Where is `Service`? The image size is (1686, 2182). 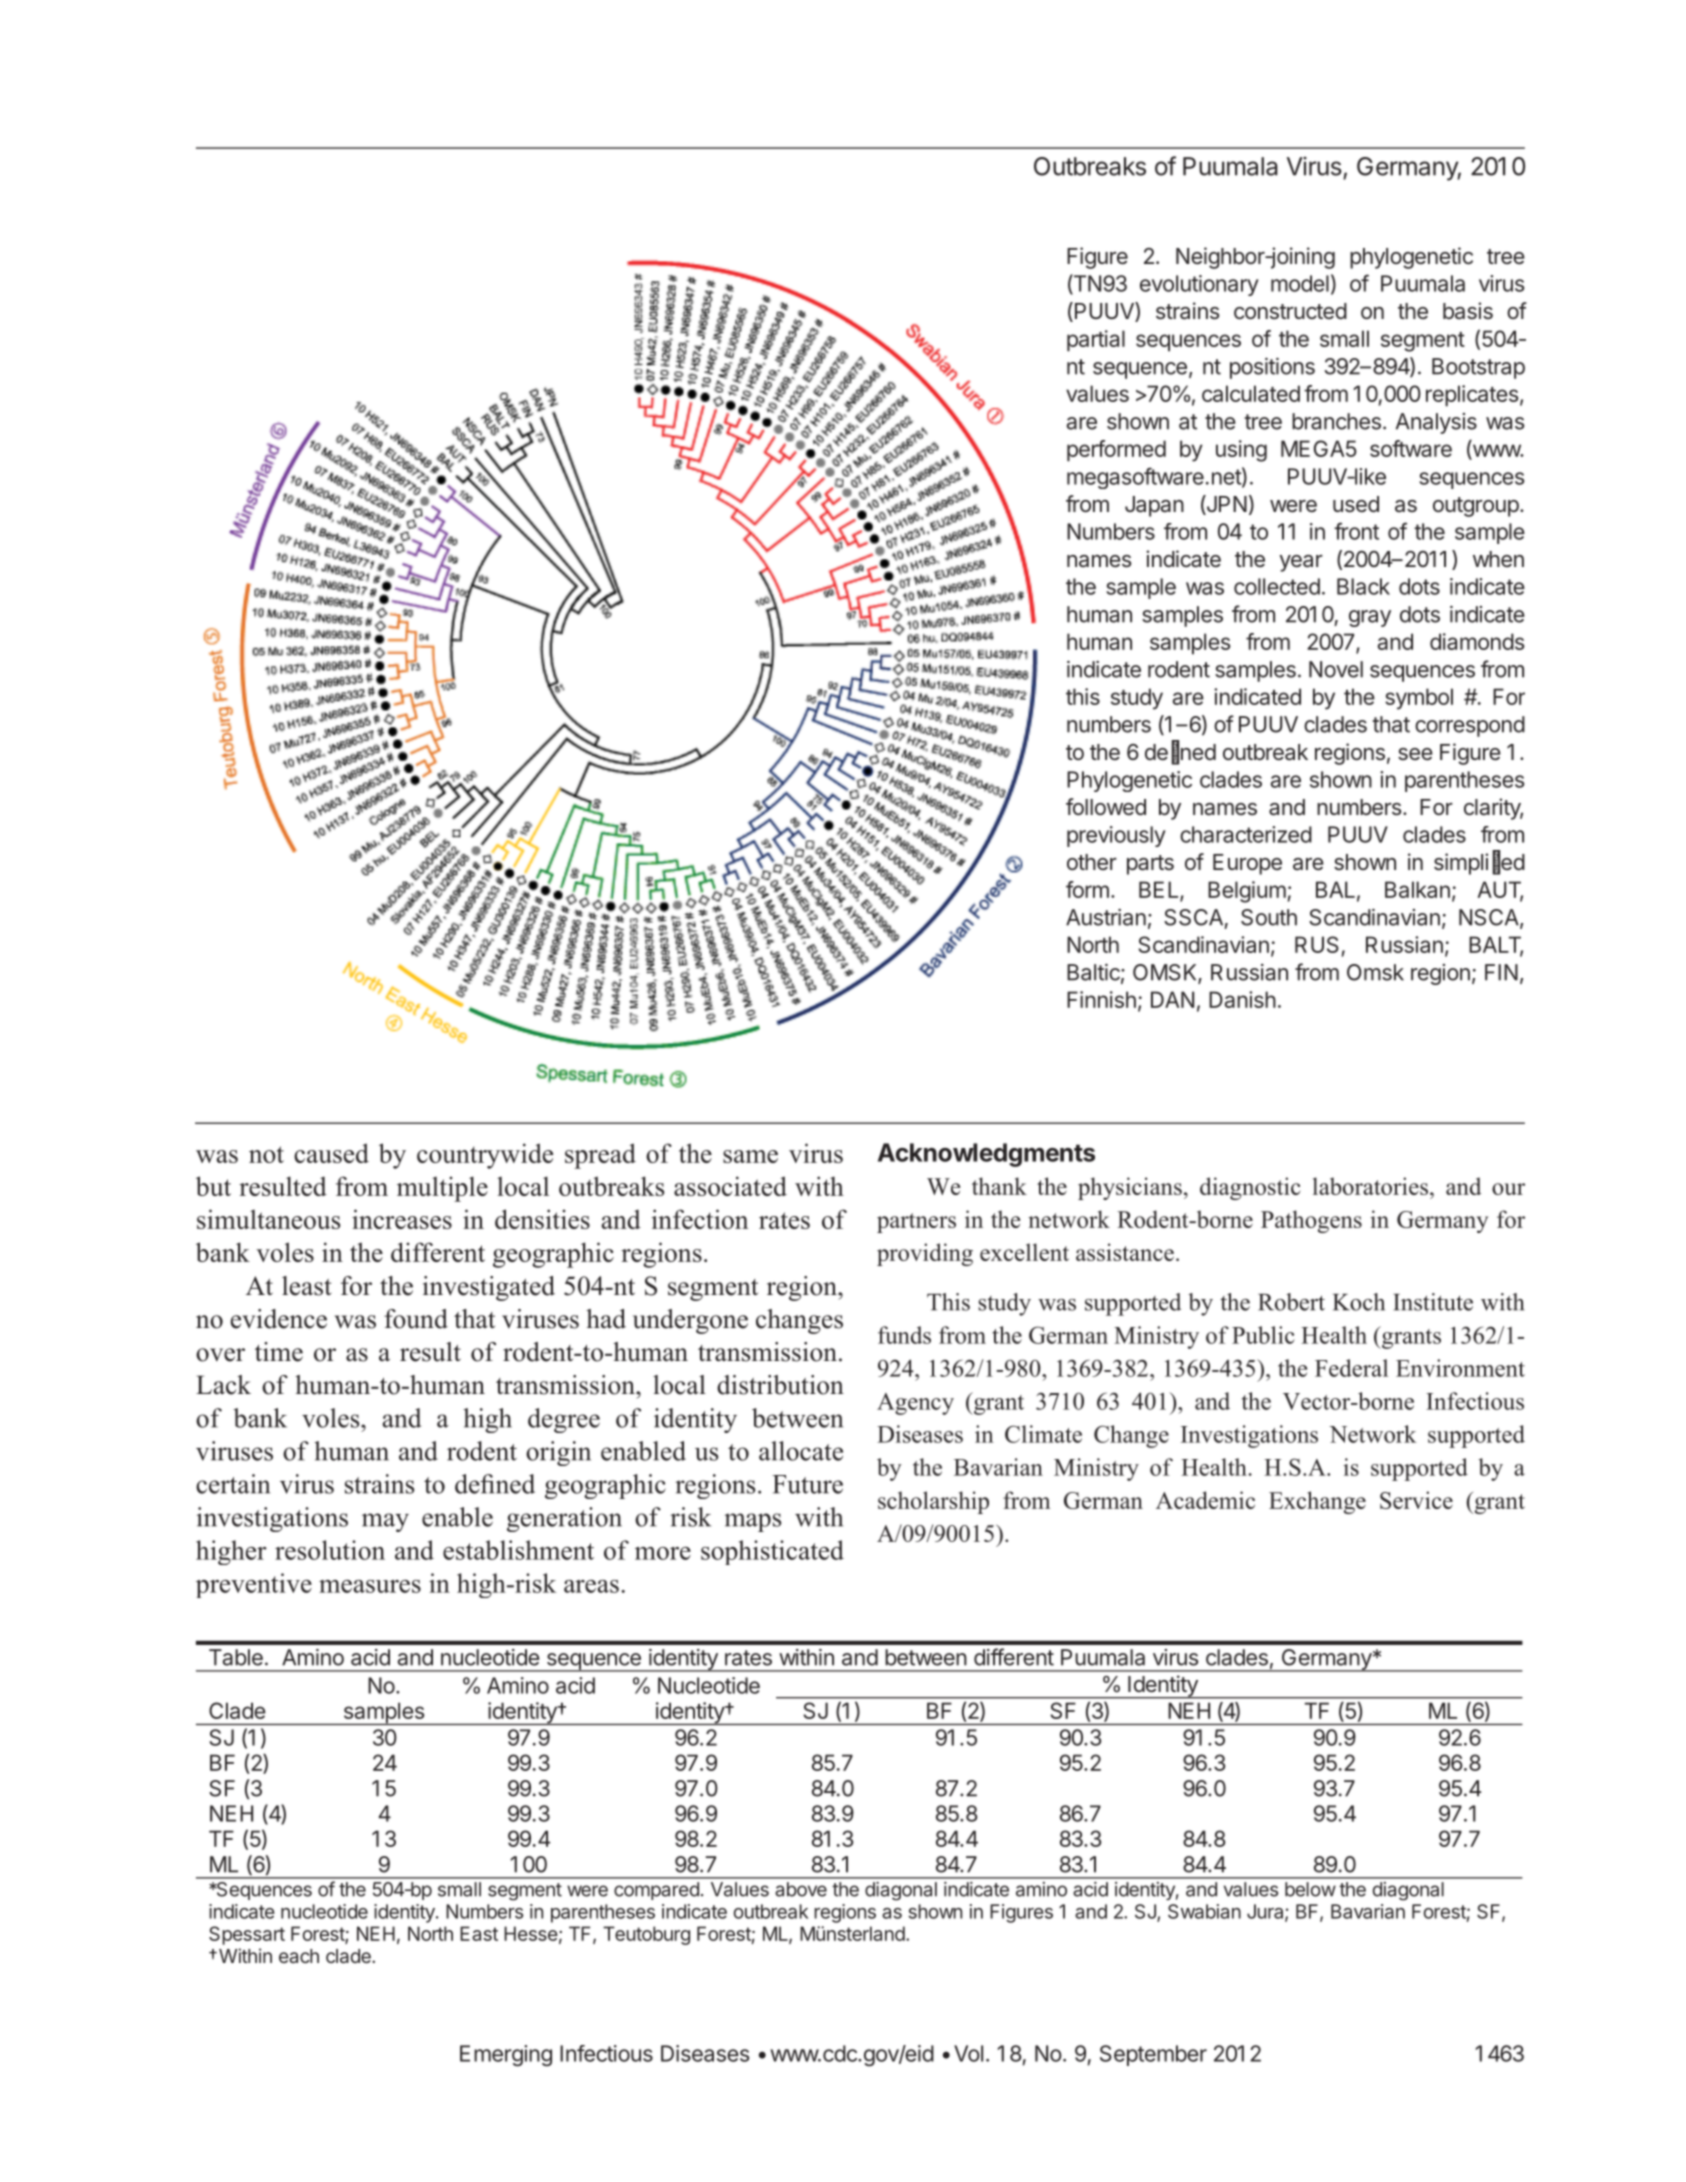 Service is located at coordinates (1416, 1500).
